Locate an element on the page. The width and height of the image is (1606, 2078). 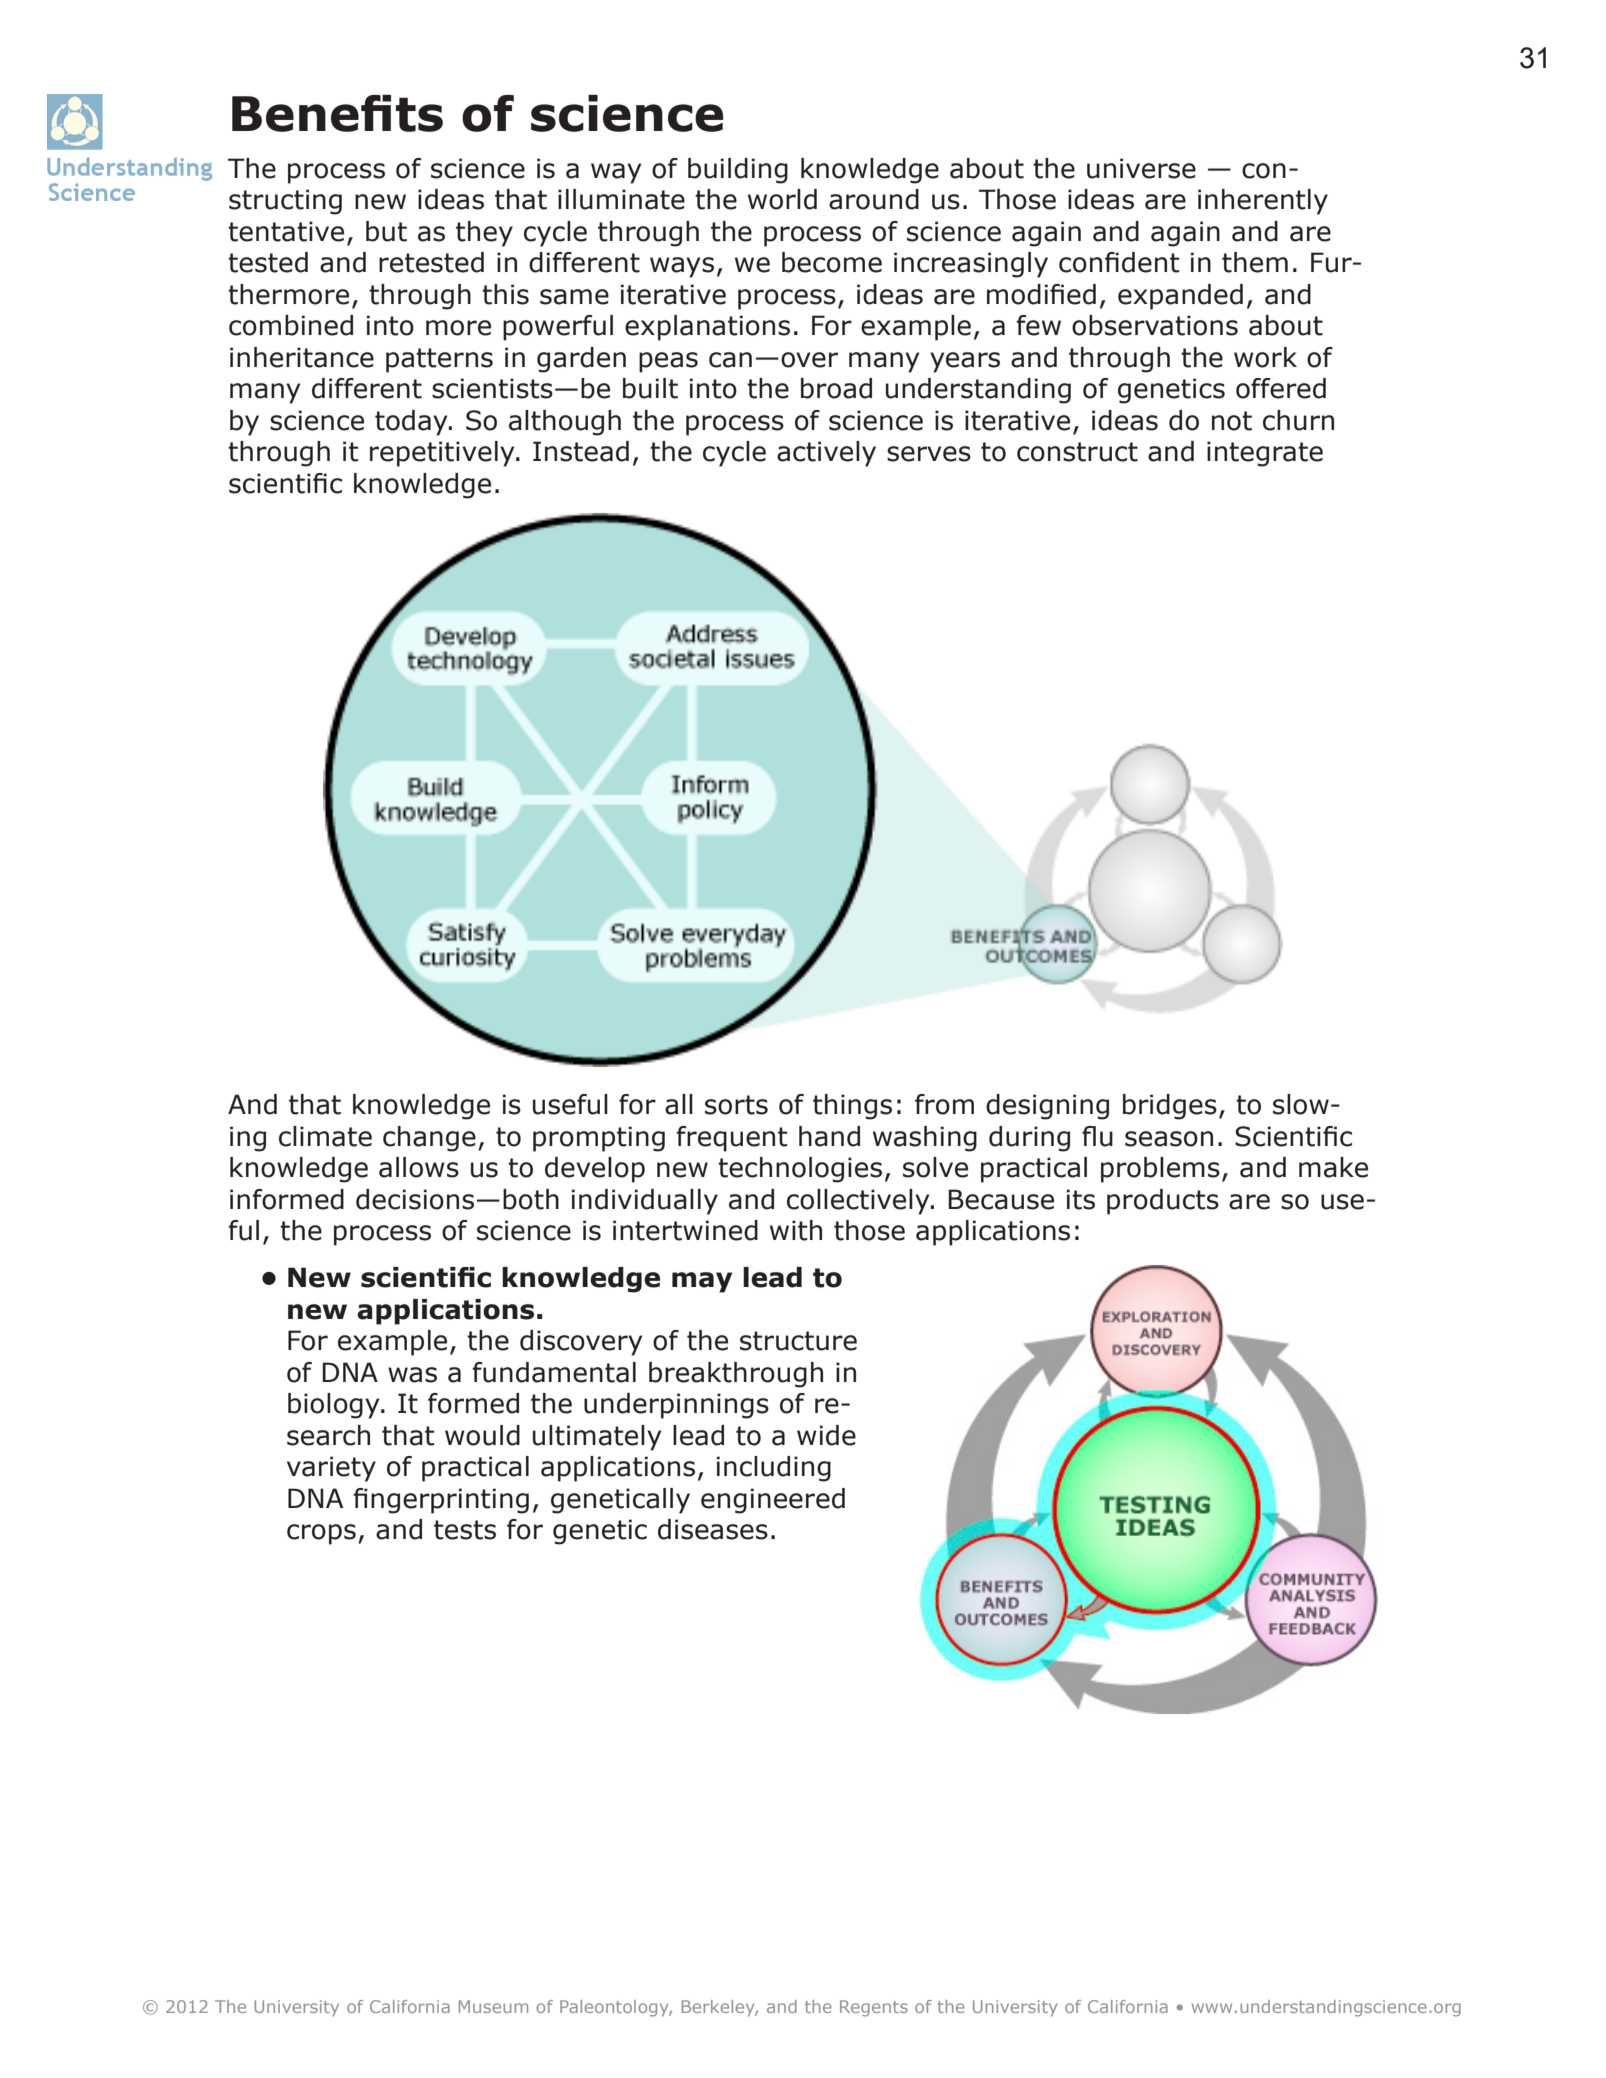
engineered is located at coordinates (773, 1501).
